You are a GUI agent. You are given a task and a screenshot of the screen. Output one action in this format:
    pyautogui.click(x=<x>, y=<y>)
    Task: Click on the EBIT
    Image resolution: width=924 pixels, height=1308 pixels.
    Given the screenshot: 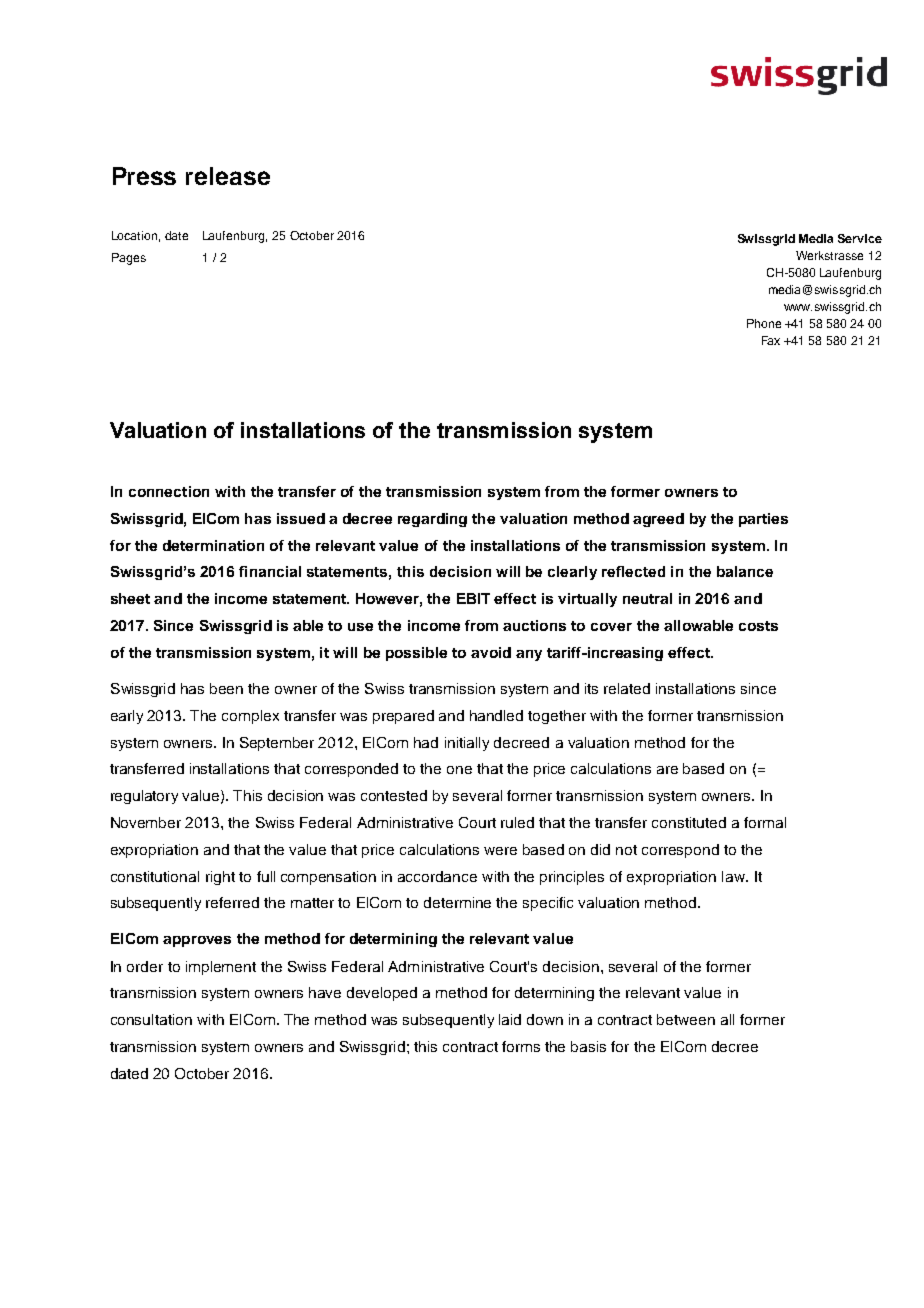 What is the action you would take?
    pyautogui.click(x=473, y=598)
